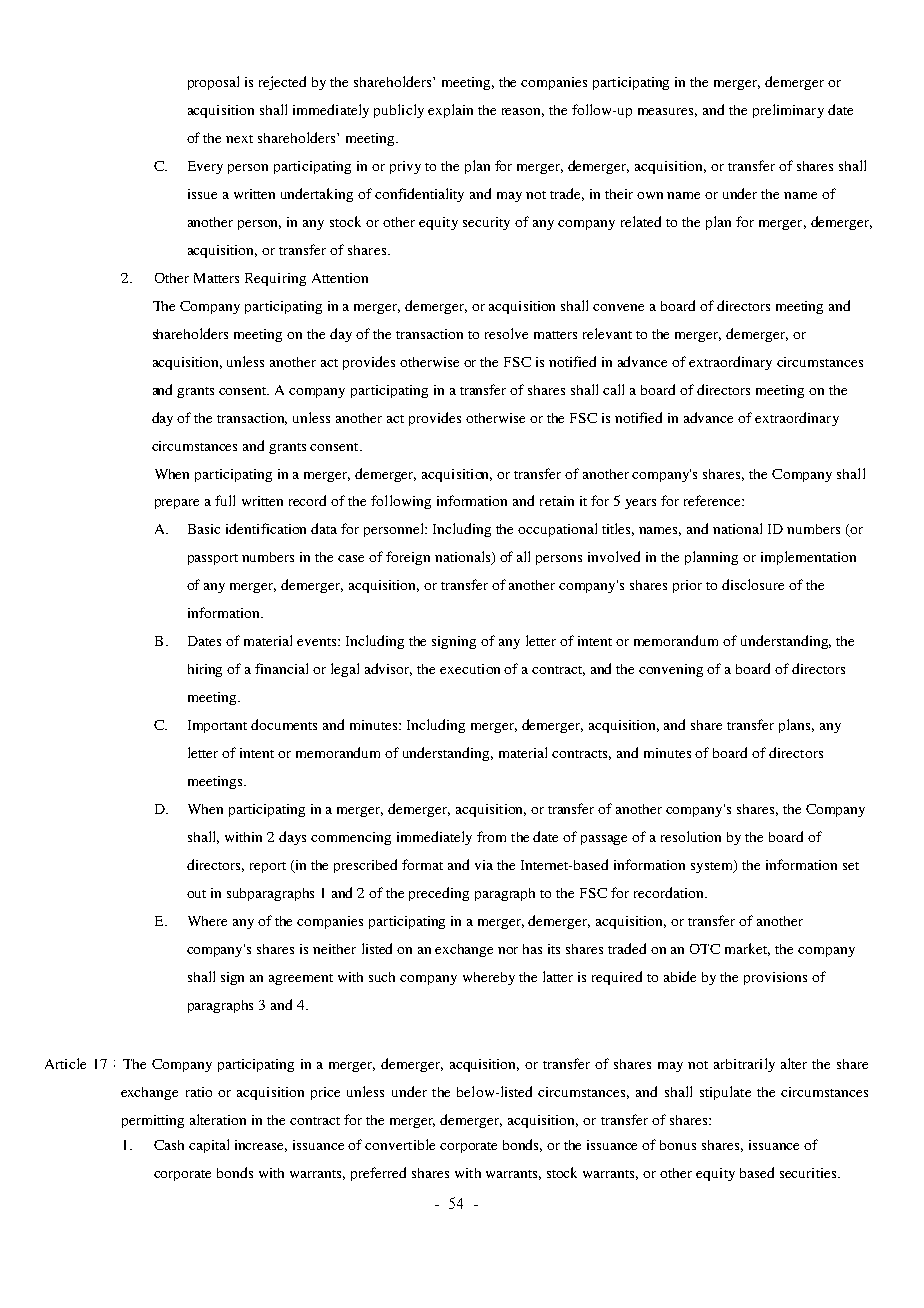 The height and width of the page is (1308, 924). Describe the element at coordinates (177, 504) in the page. I see `prepare` at that location.
